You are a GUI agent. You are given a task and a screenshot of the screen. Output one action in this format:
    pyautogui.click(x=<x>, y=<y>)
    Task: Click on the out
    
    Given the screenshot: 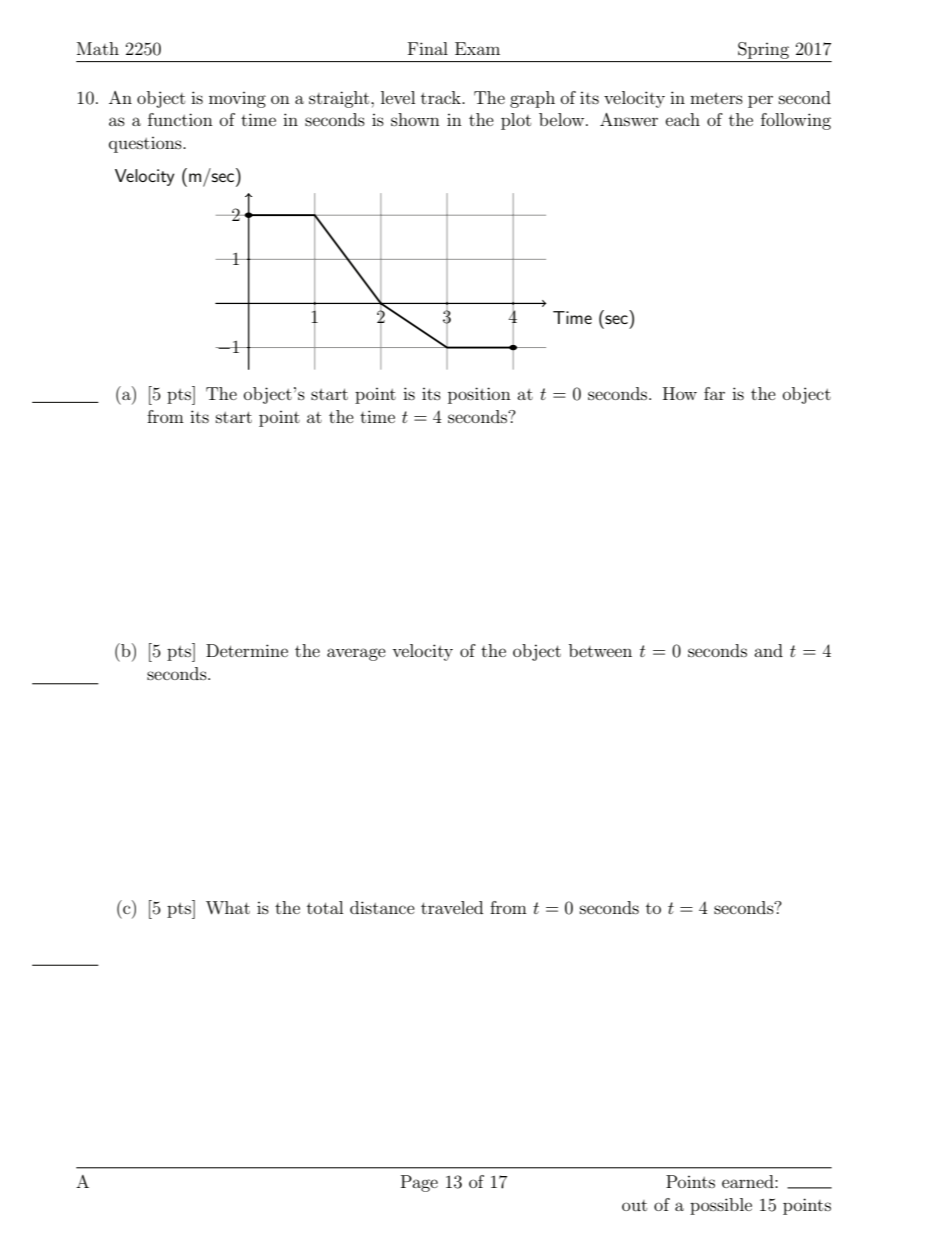 What is the action you would take?
    pyautogui.click(x=634, y=1205)
